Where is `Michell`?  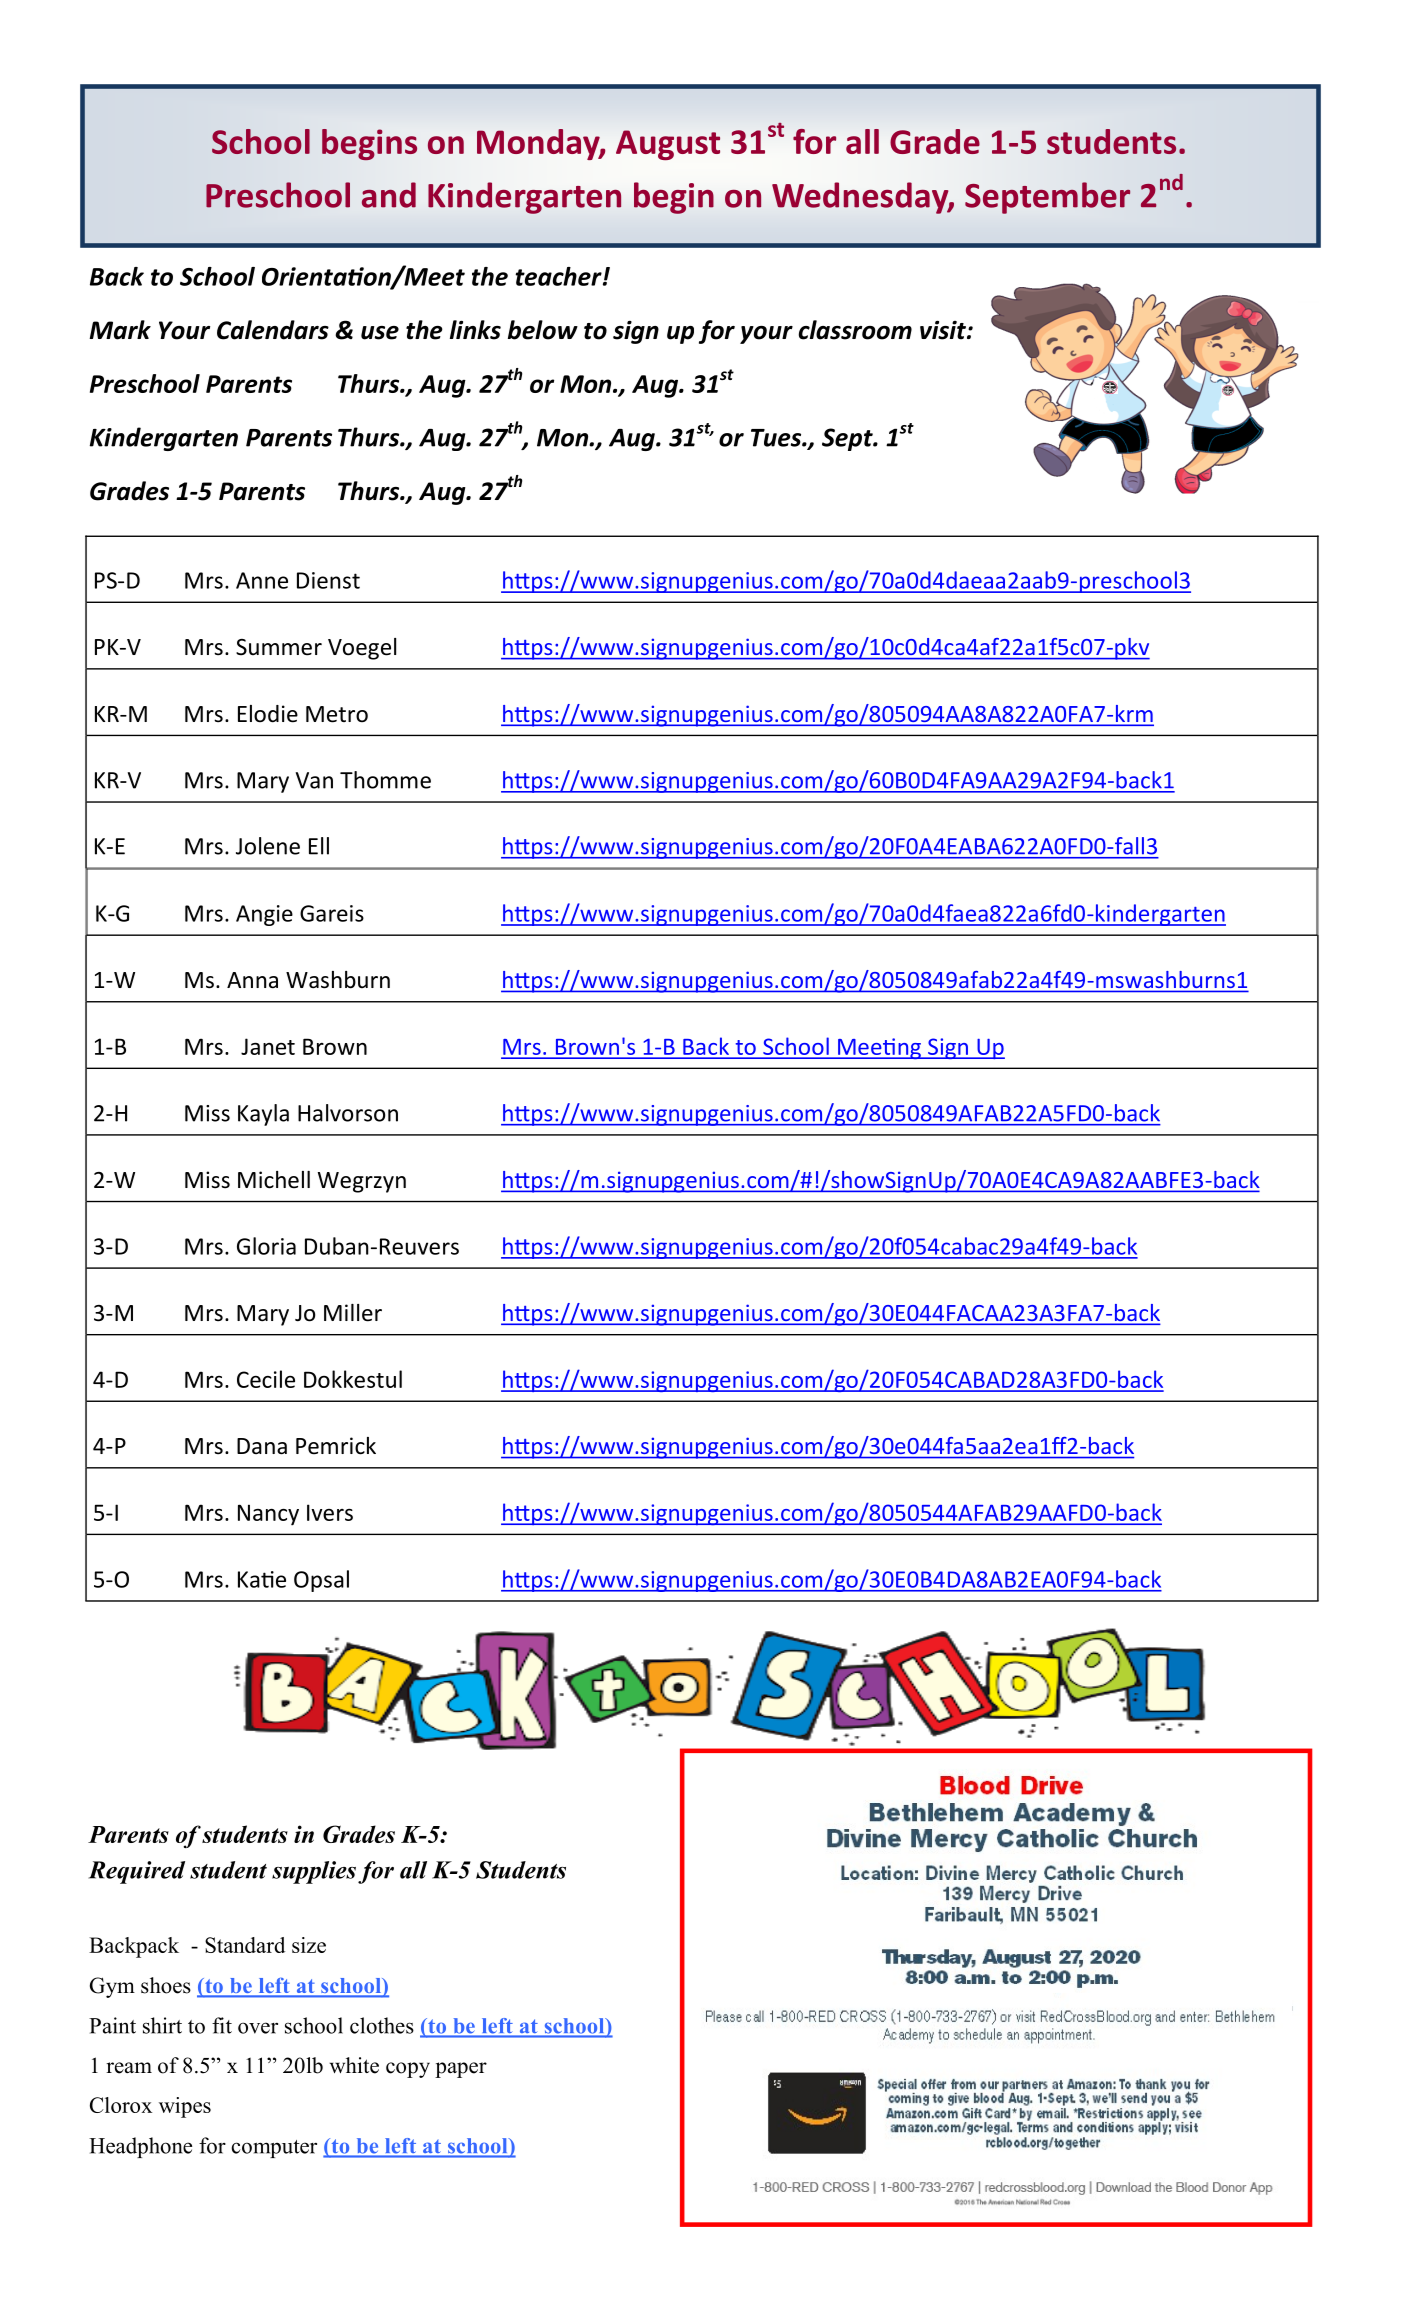
Michell is located at coordinates (274, 1180).
